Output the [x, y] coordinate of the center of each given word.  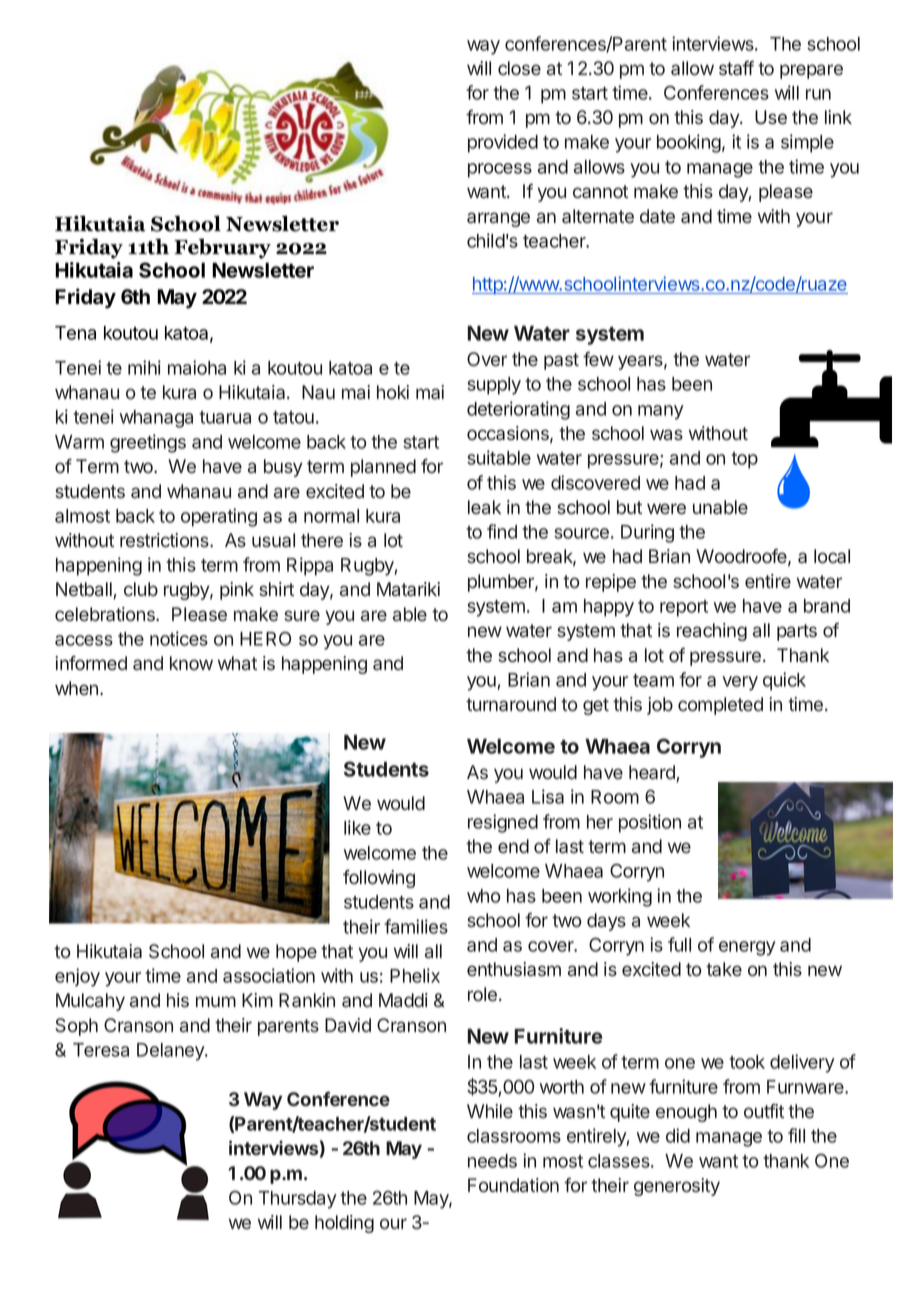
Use [771, 117]
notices [179, 638]
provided [503, 143]
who [484, 896]
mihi [144, 367]
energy [747, 948]
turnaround [511, 704]
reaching [712, 632]
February [222, 248]
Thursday [298, 1200]
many [661, 412]
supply [494, 386]
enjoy [77, 977]
